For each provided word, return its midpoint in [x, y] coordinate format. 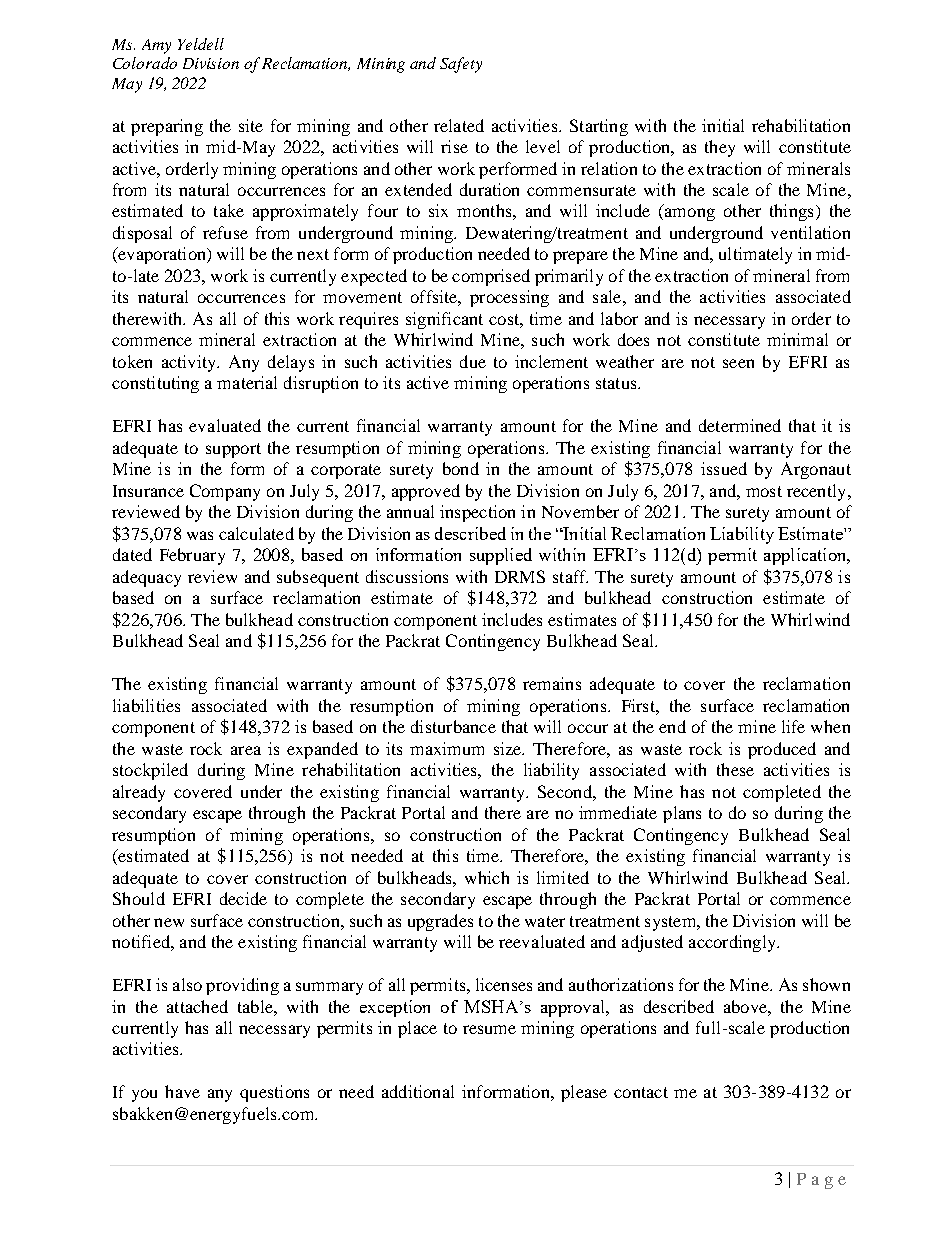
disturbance [453, 726]
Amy [156, 46]
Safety [461, 65]
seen [738, 363]
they [720, 148]
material [247, 382]
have [182, 1091]
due [473, 361]
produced [782, 750]
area [246, 750]
